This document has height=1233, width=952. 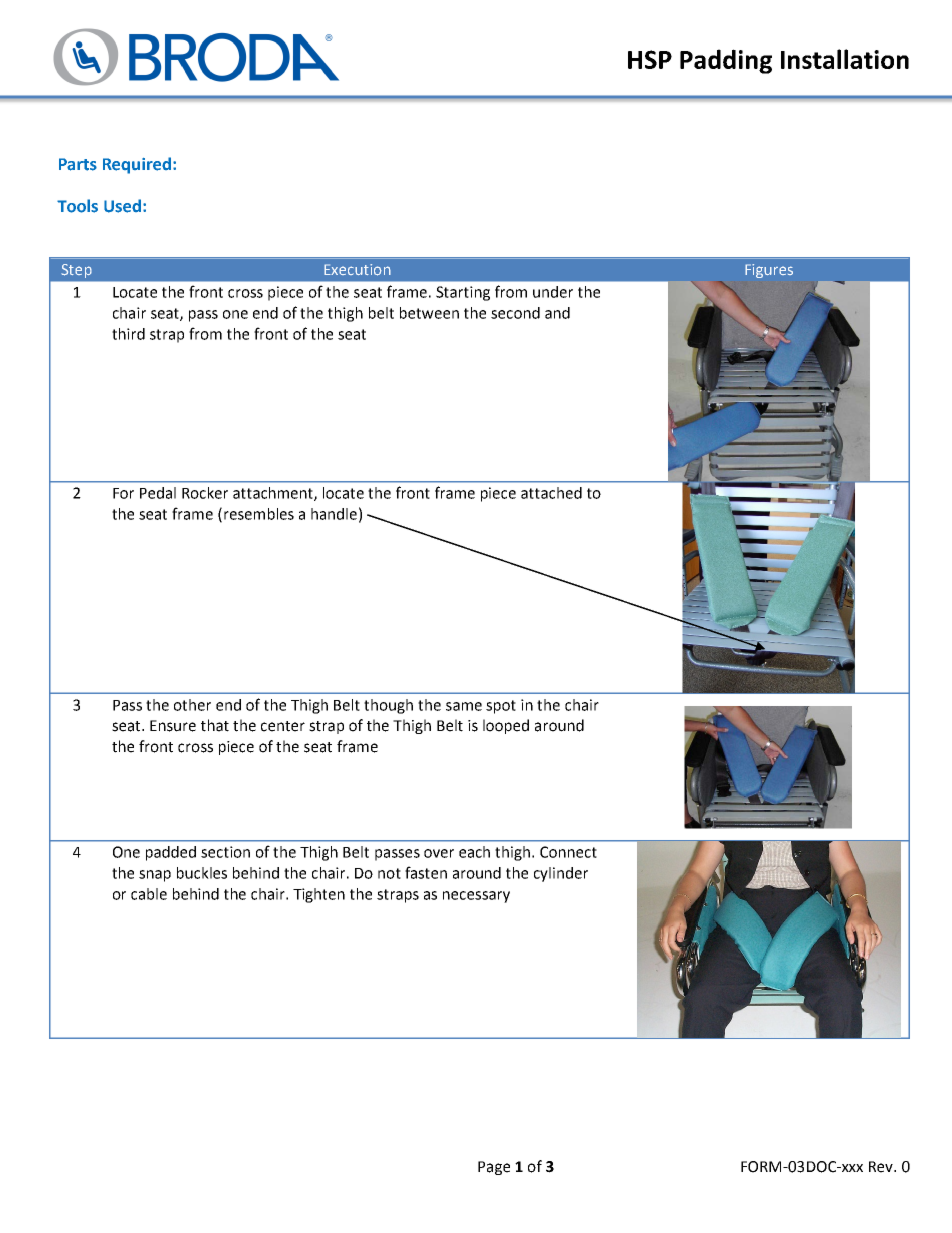 I want to click on Pedal, so click(x=158, y=493).
